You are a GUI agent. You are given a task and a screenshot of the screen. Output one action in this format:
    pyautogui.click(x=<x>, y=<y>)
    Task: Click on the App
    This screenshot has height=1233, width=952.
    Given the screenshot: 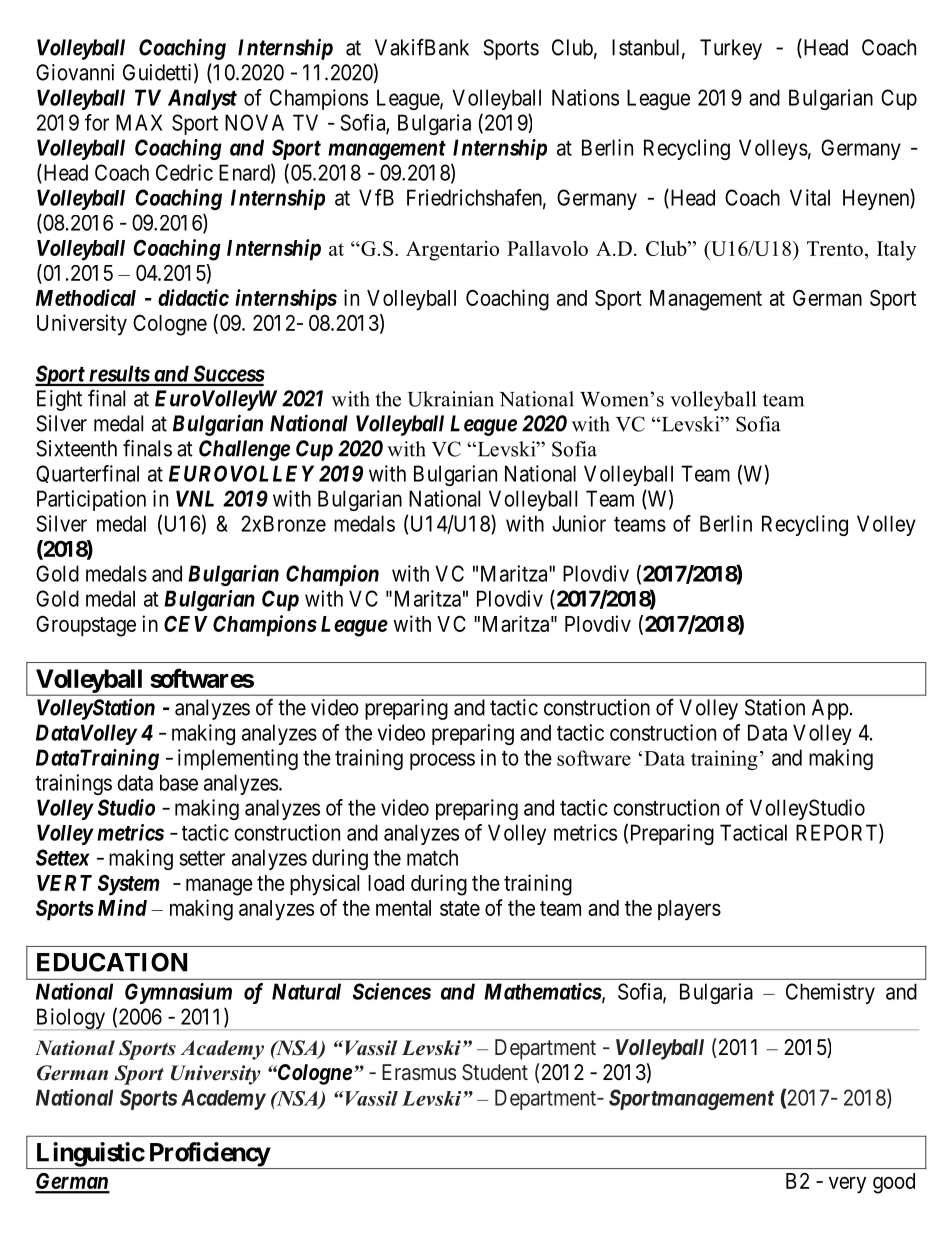 What is the action you would take?
    pyautogui.click(x=830, y=709)
